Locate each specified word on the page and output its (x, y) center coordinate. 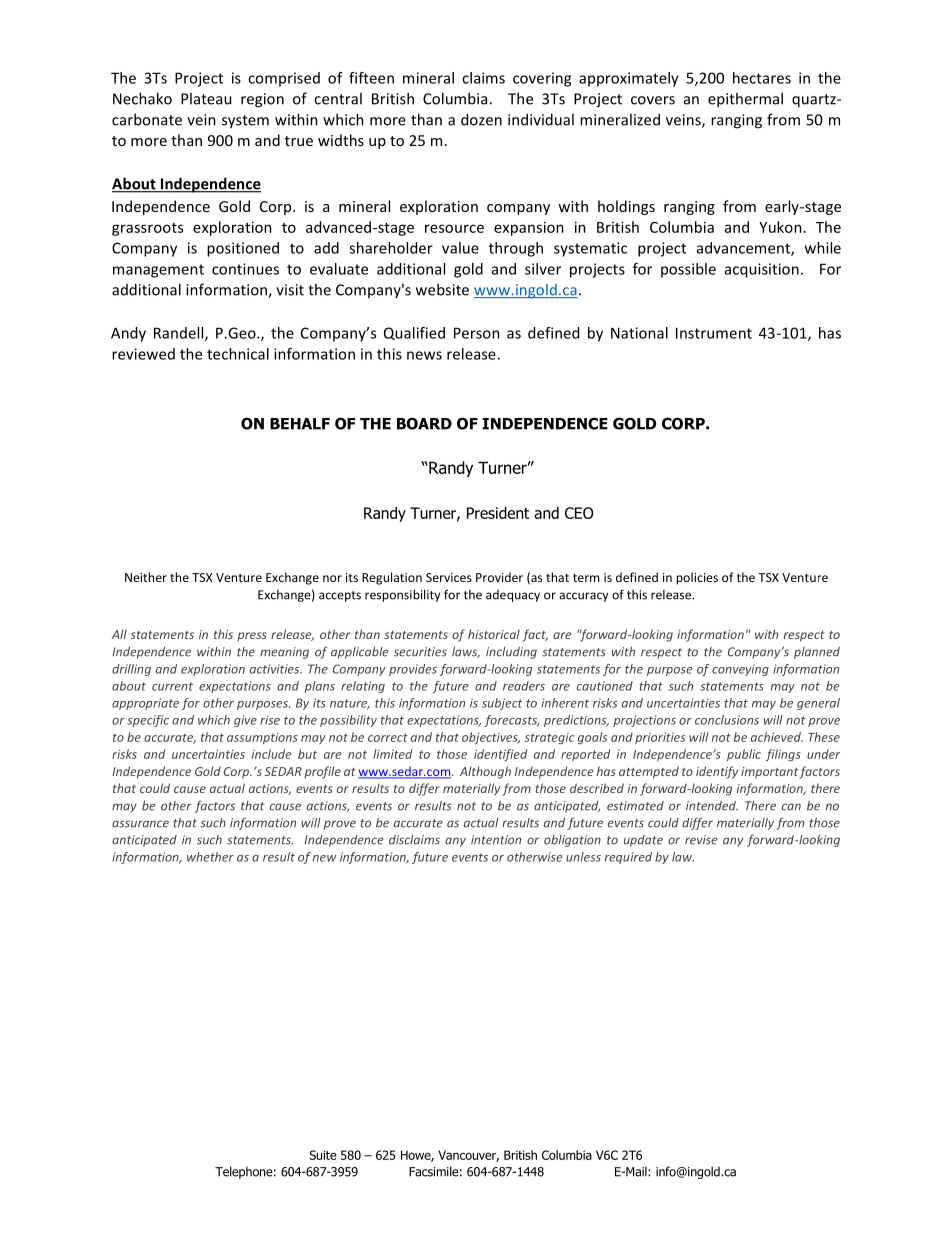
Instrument (714, 333)
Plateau (206, 98)
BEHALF (300, 424)
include (272, 754)
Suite (323, 1155)
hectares (762, 78)
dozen (481, 119)
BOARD (424, 423)
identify (717, 772)
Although (485, 772)
